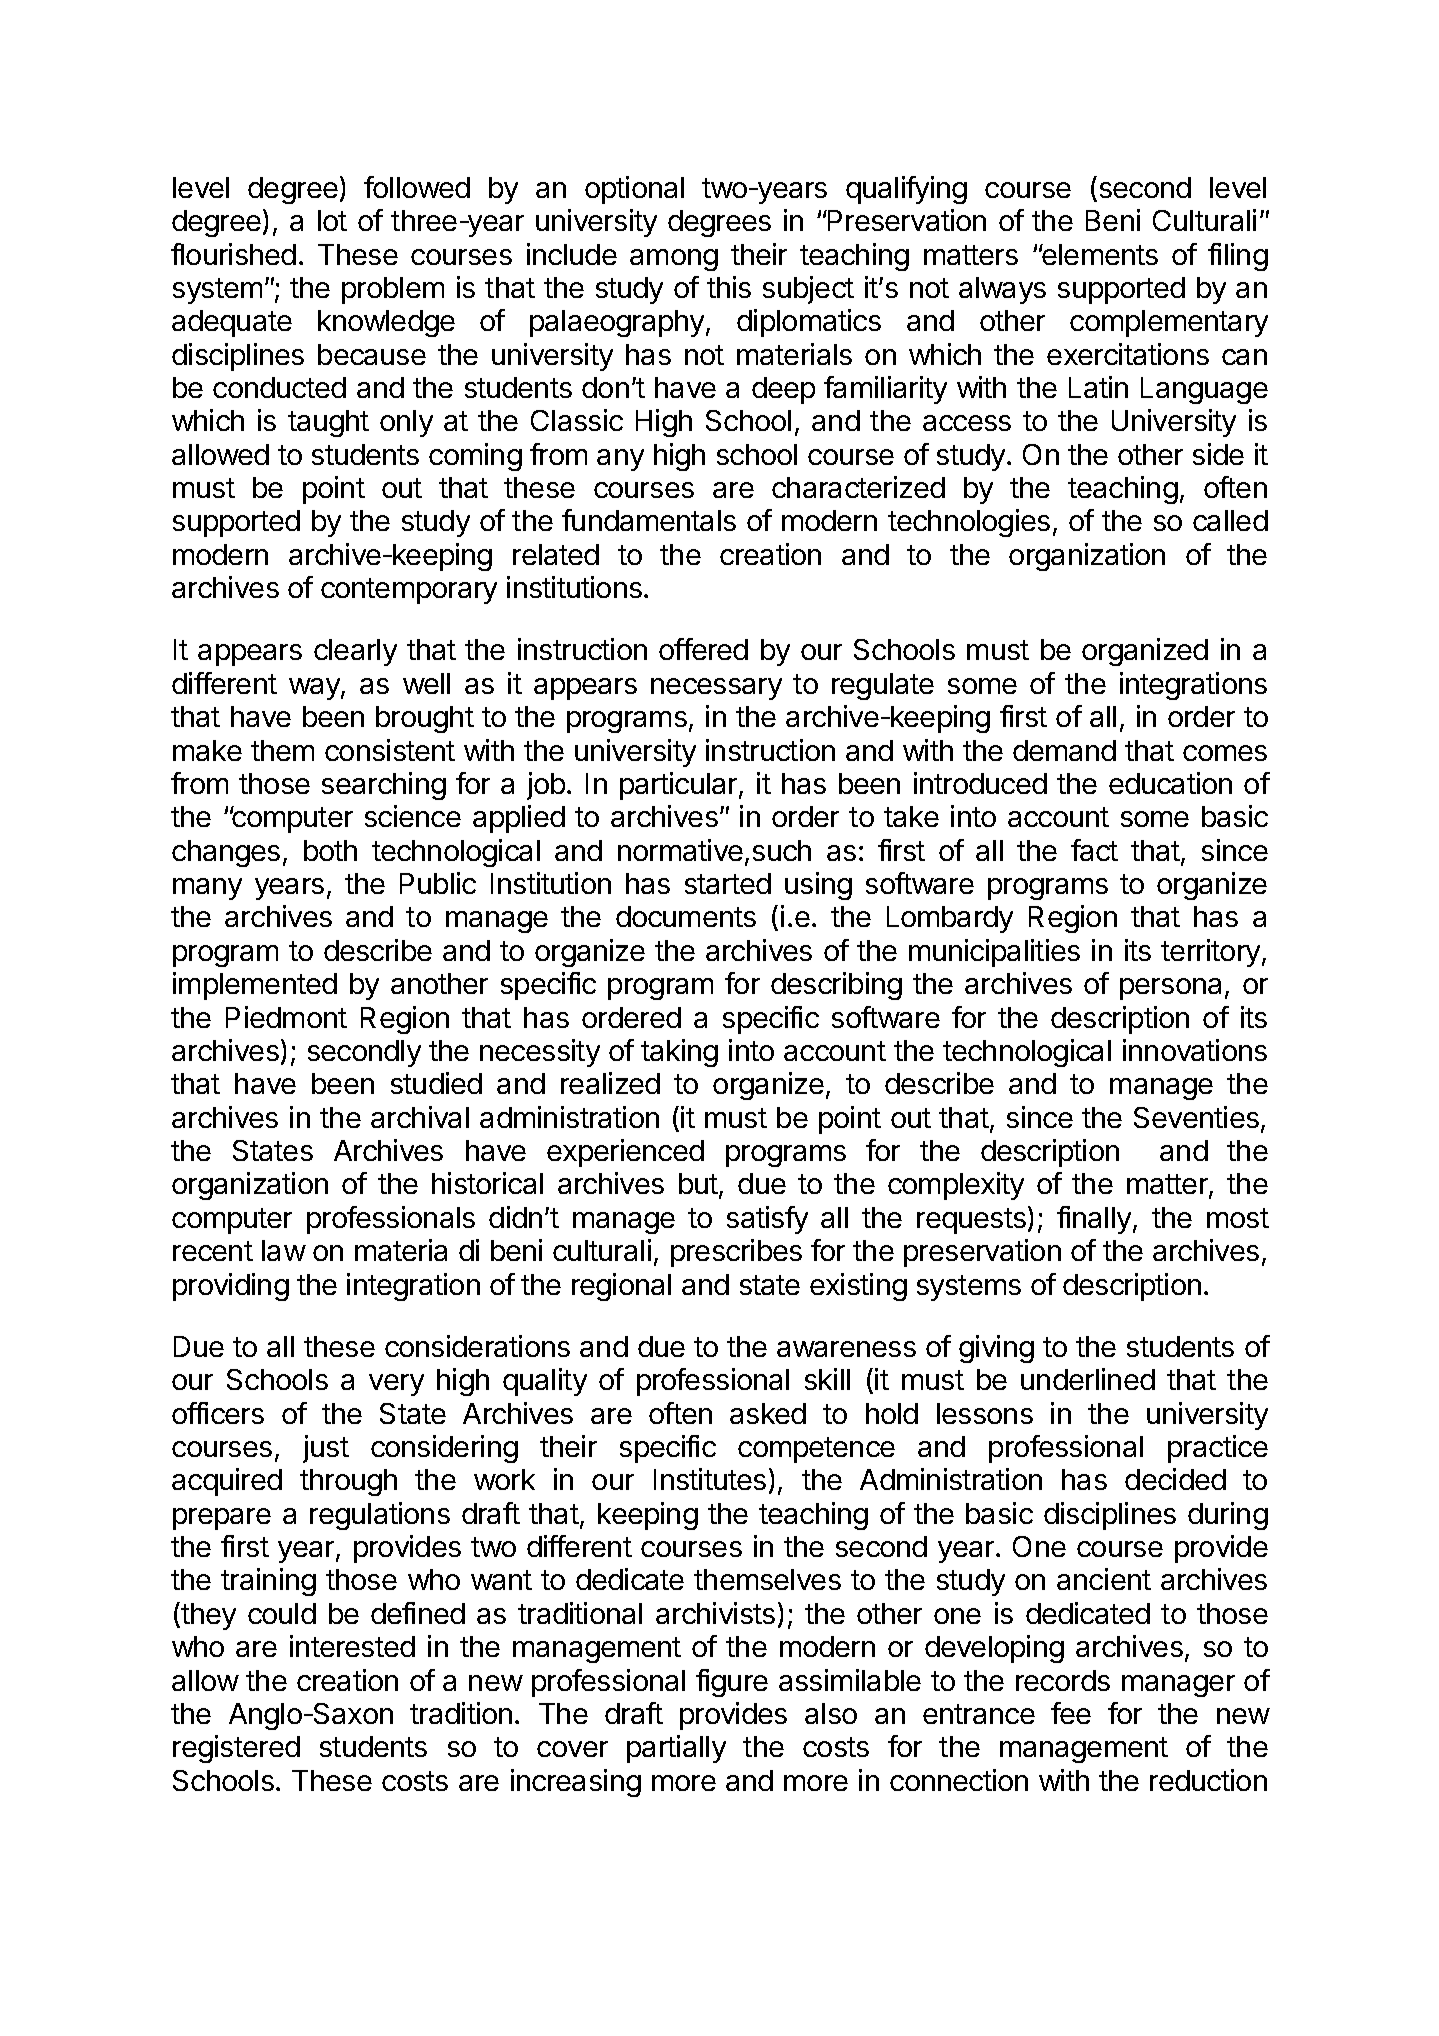  I want to click on registered, so click(236, 1749).
